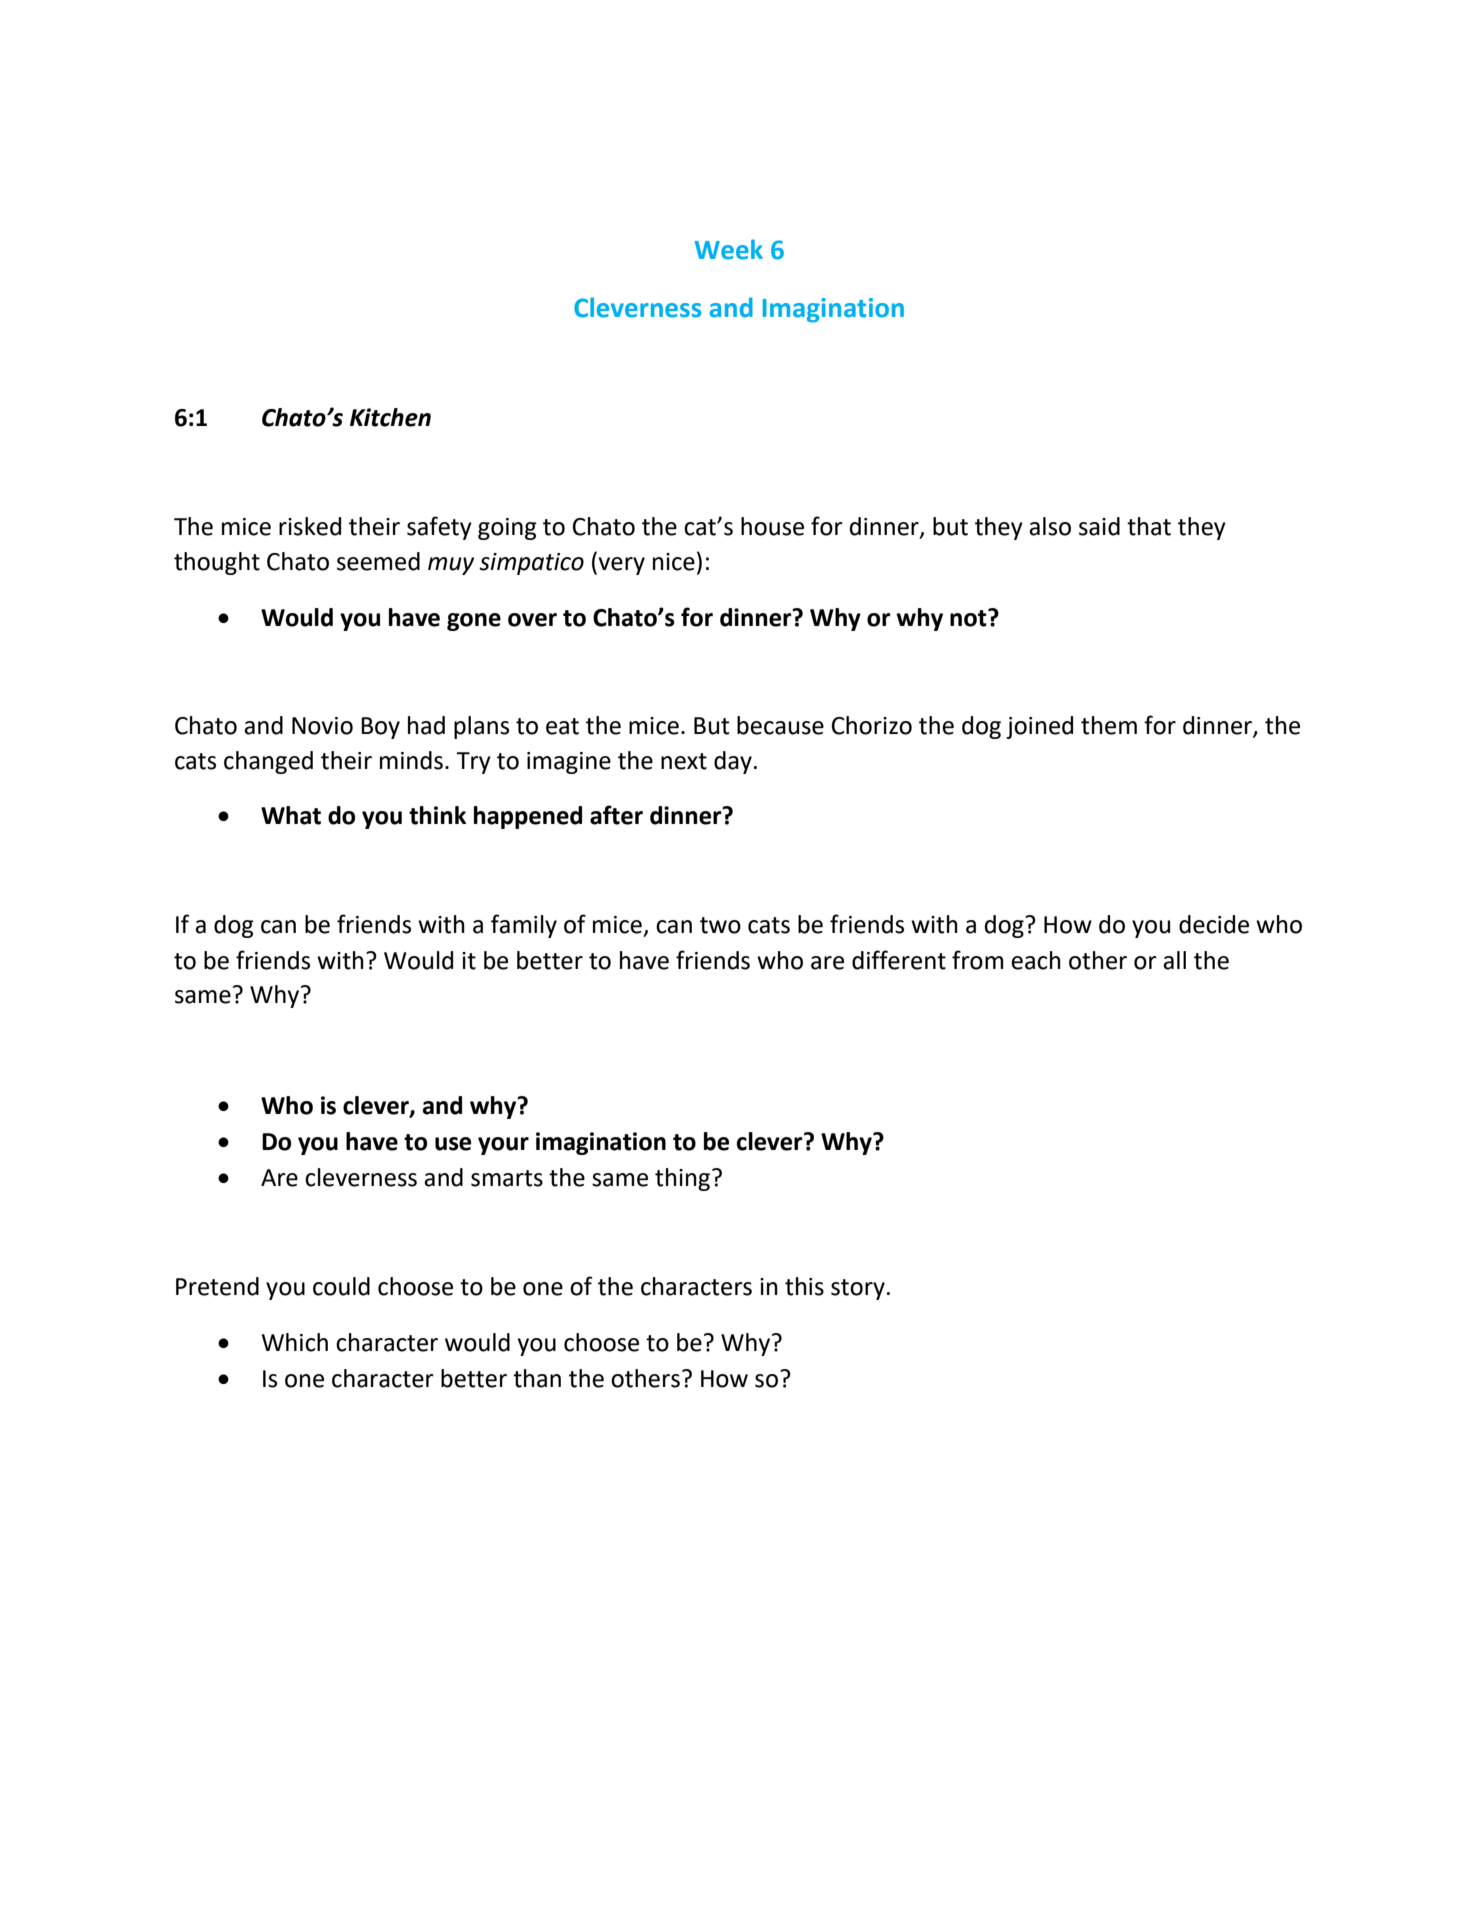 The width and height of the page is (1479, 1914). I want to click on Kitchen, so click(390, 417).
